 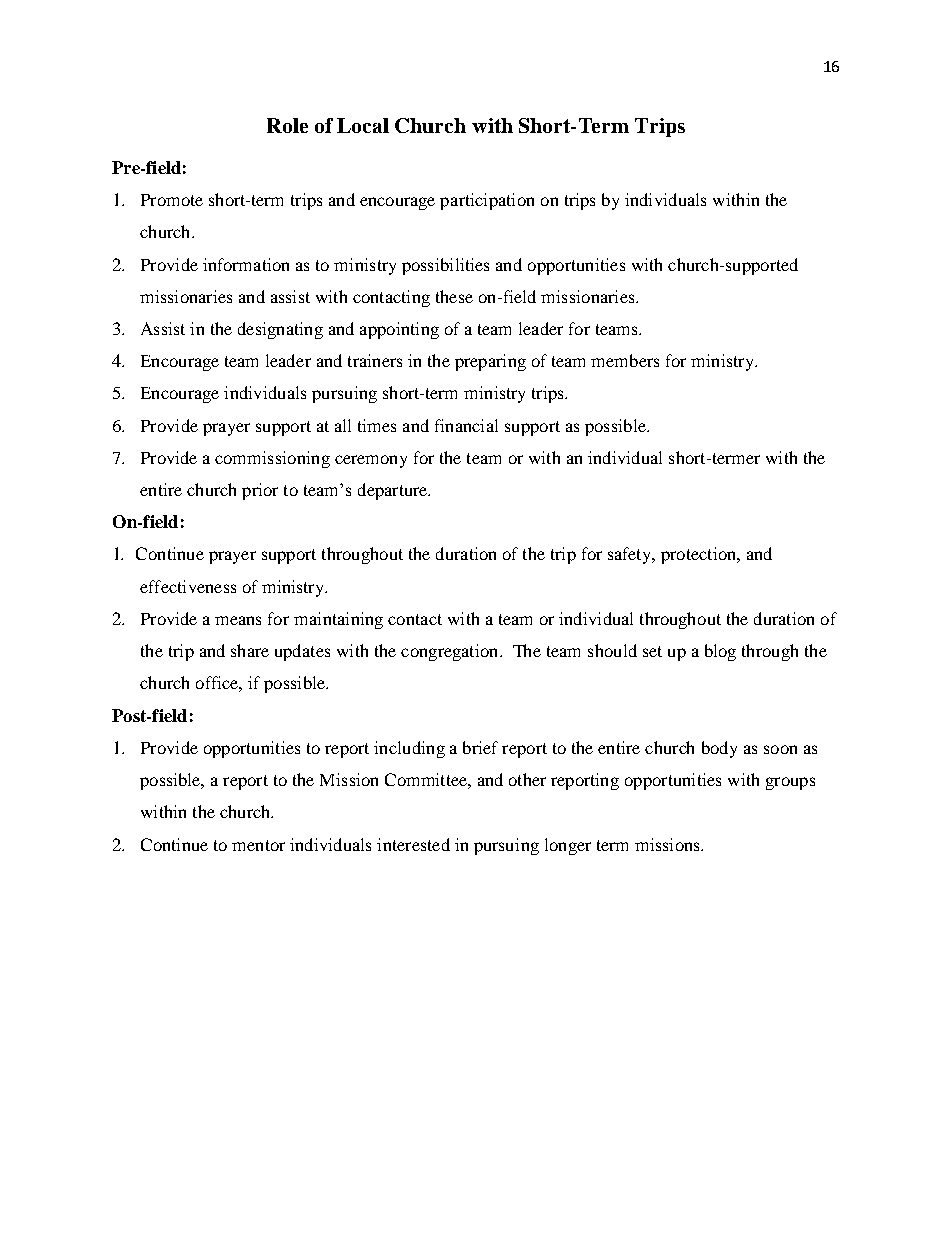 I want to click on mentor, so click(x=258, y=845).
